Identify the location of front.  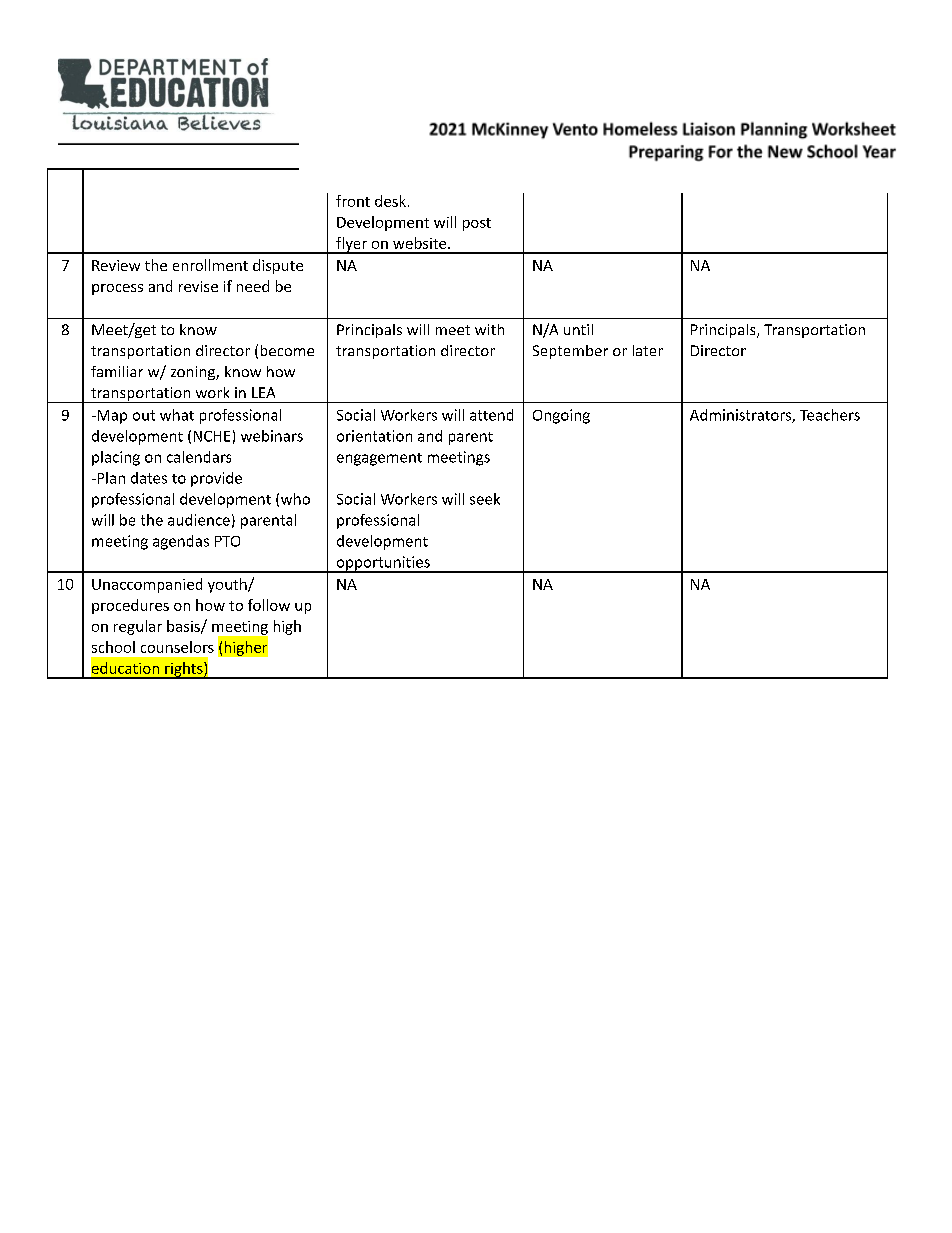
(353, 201).
